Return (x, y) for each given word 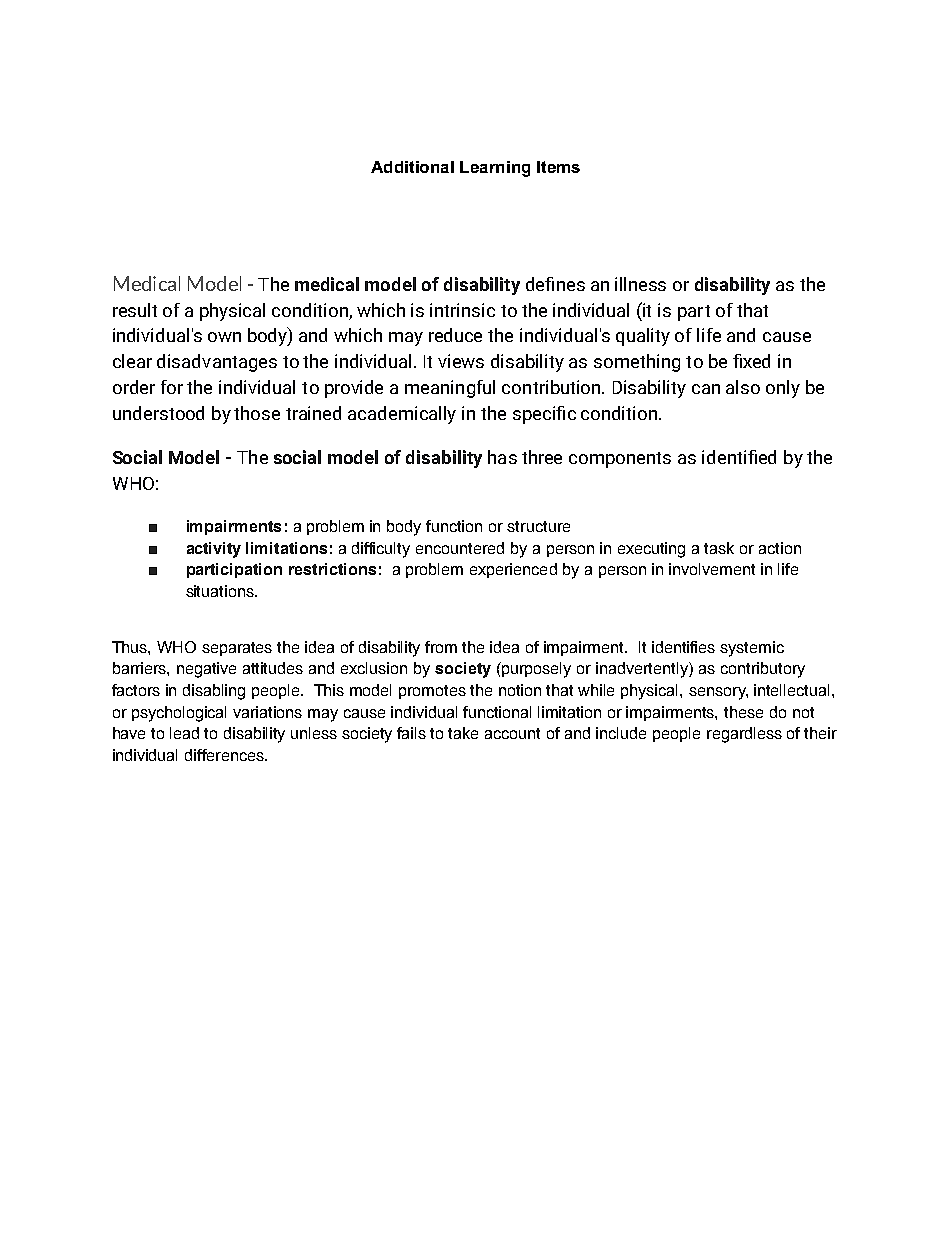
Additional (412, 167)
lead (184, 733)
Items (558, 167)
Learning (495, 169)
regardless (744, 735)
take (463, 733)
